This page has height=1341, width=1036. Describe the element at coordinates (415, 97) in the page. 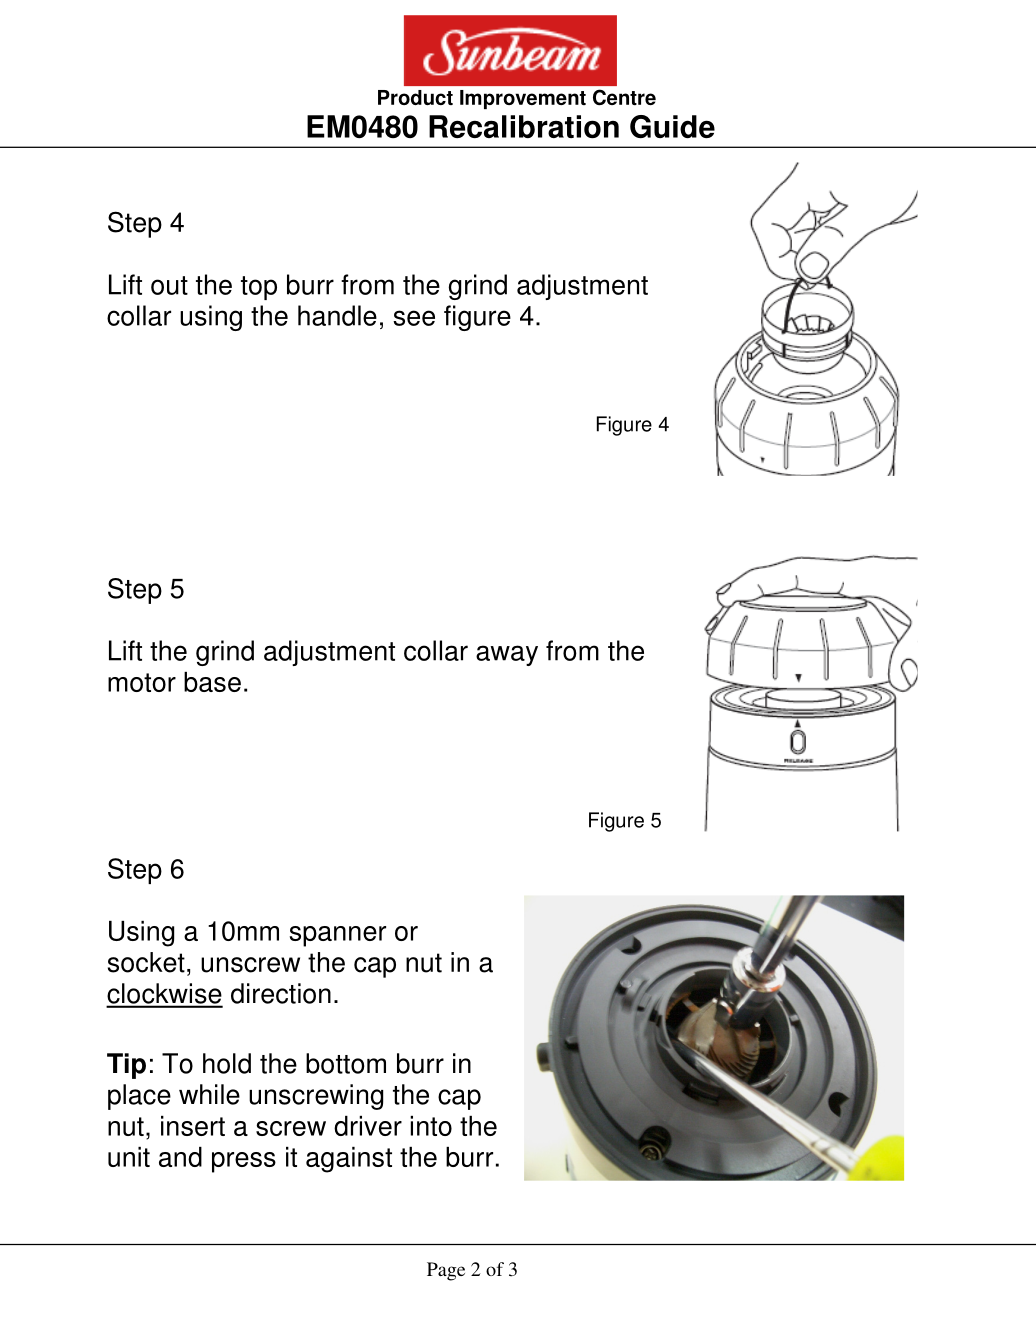

I see `Product` at that location.
